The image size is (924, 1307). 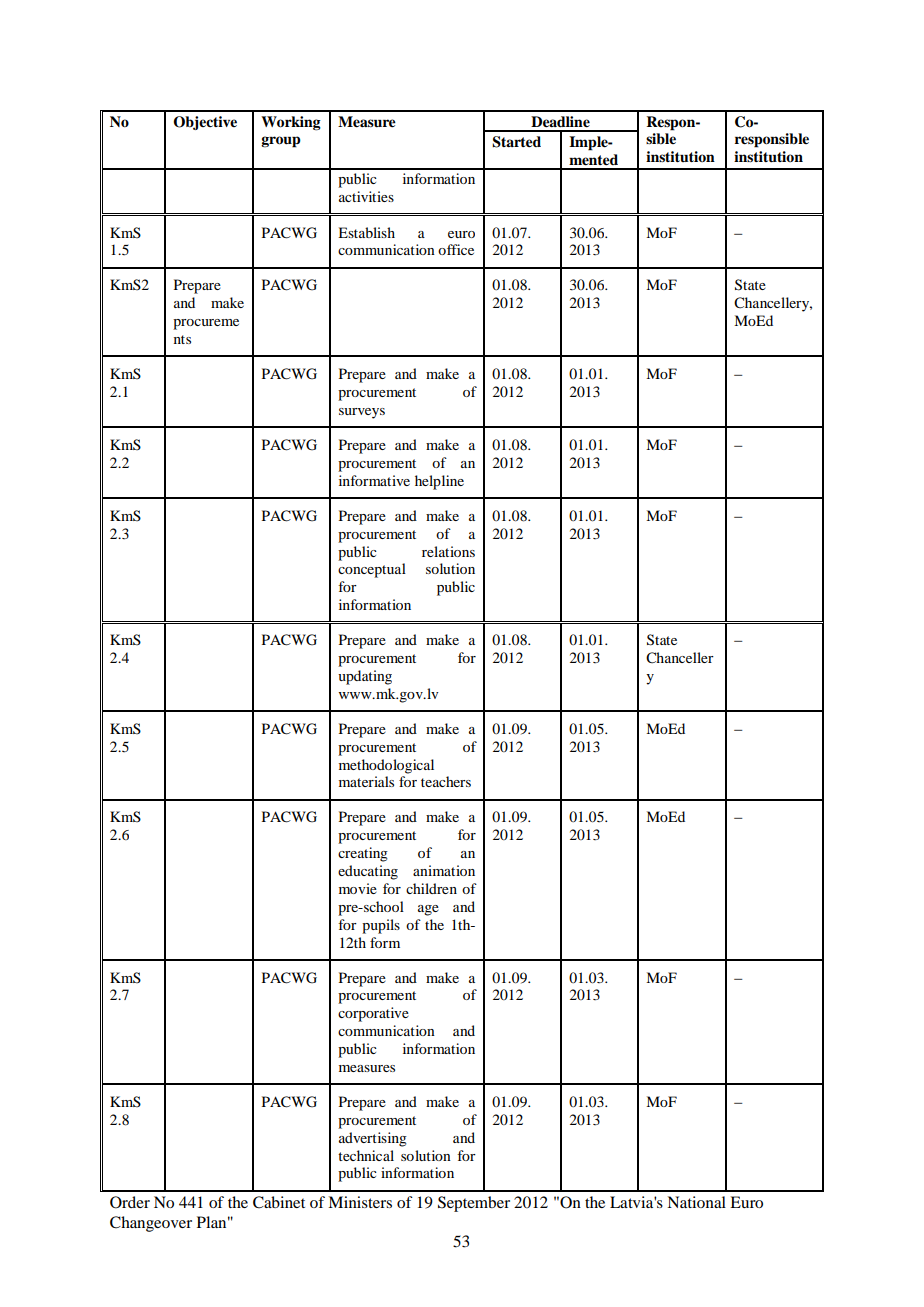 What do you see at coordinates (696, 1202) in the screenshot?
I see `National` at bounding box center [696, 1202].
